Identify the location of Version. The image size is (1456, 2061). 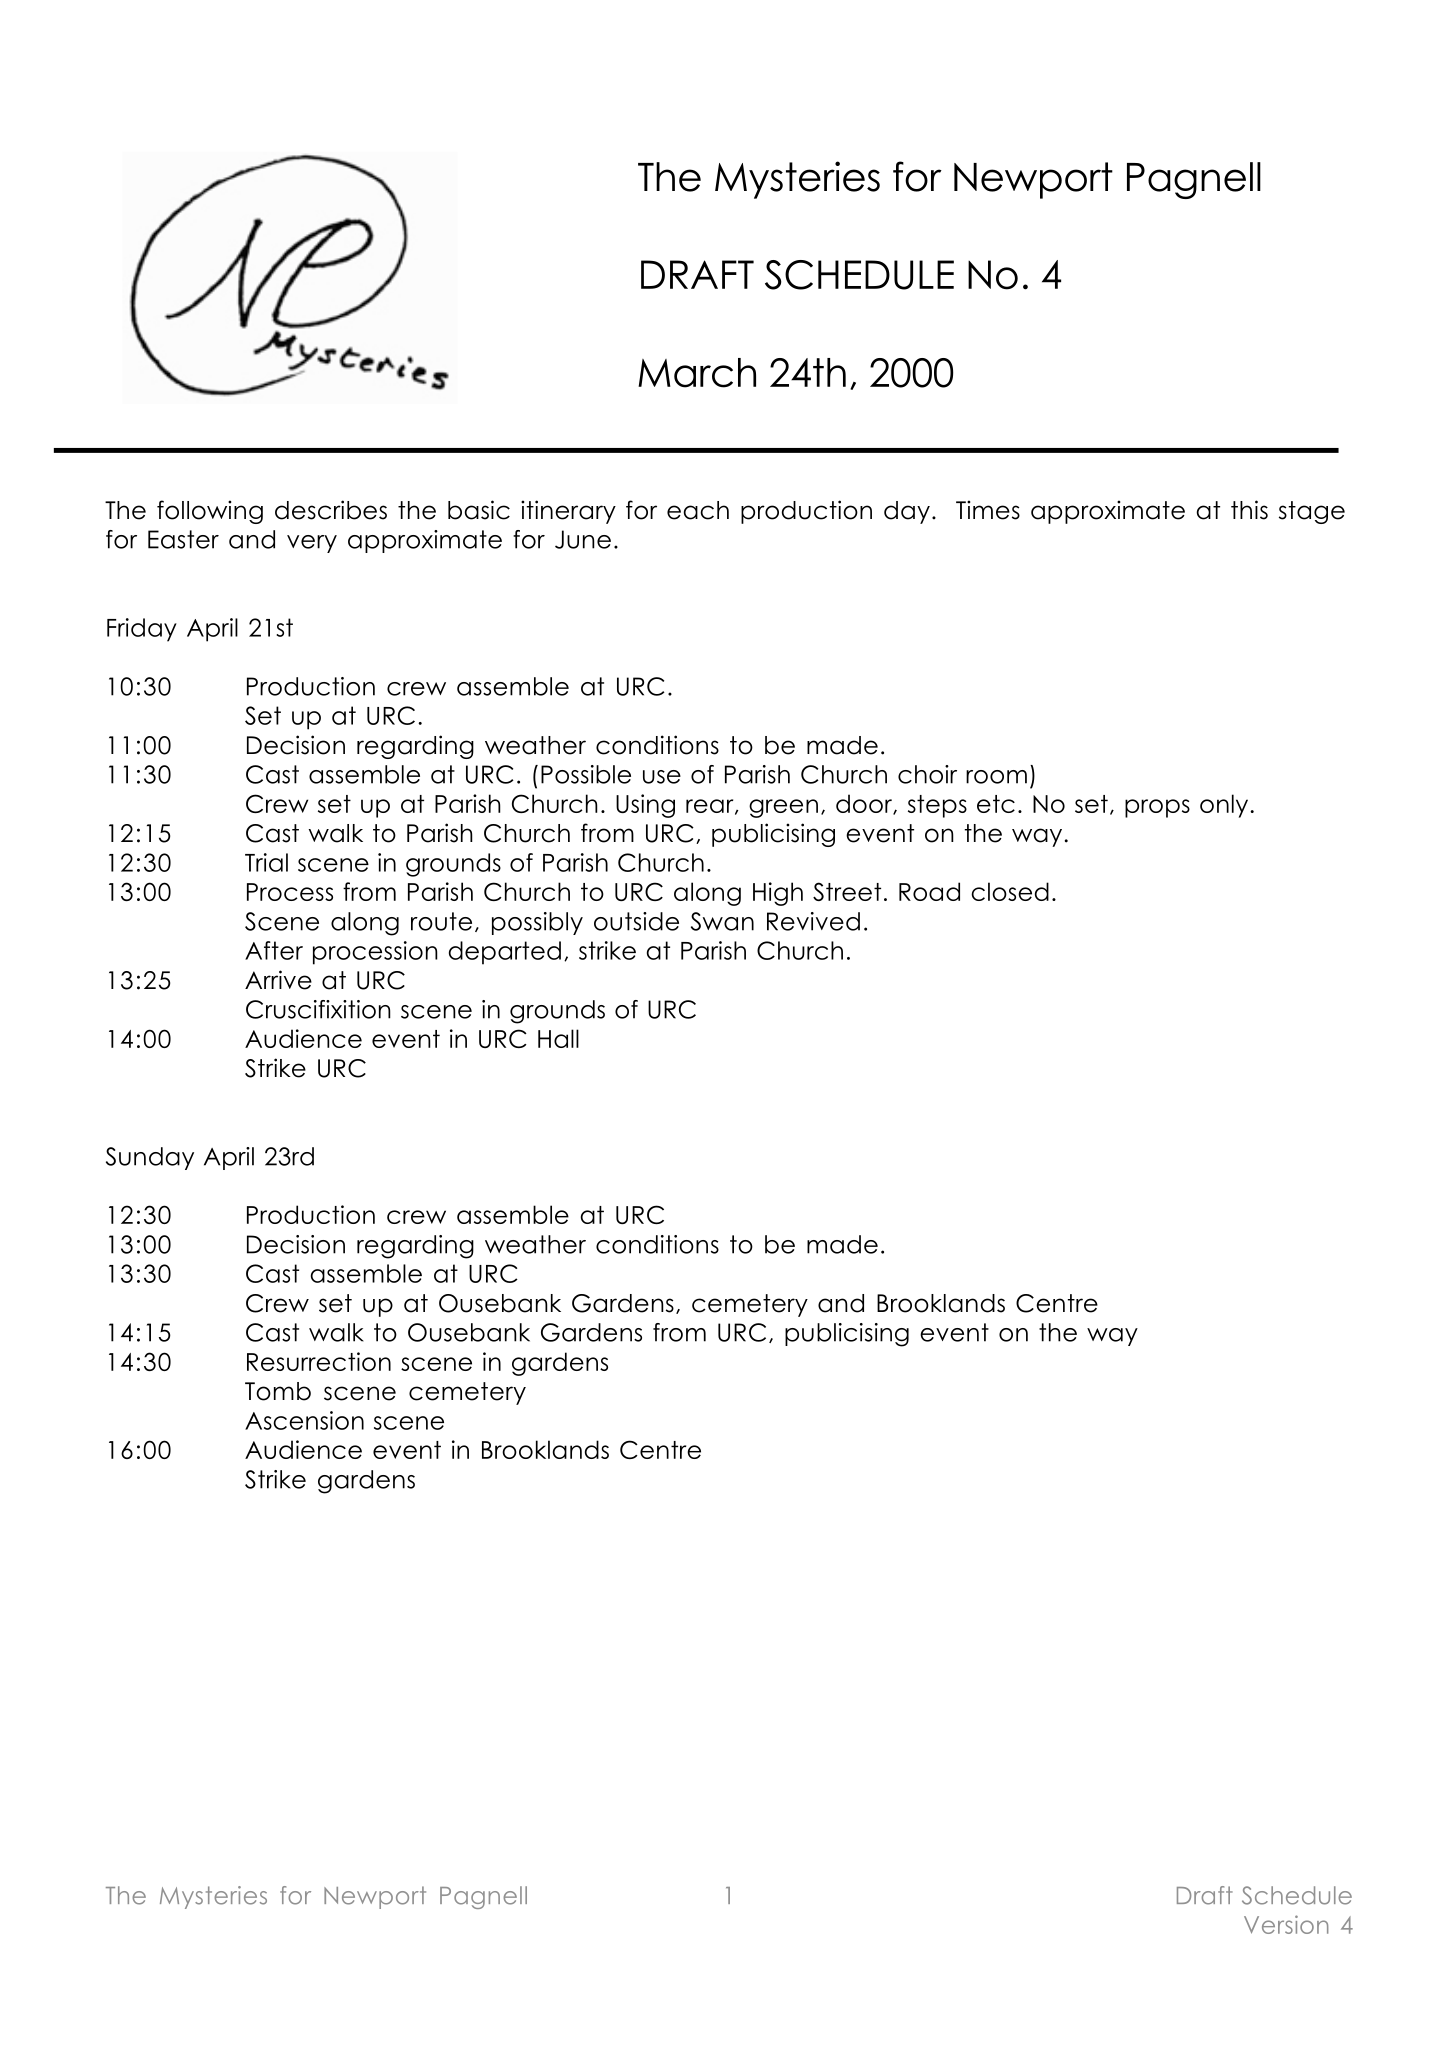
(1286, 1924).
